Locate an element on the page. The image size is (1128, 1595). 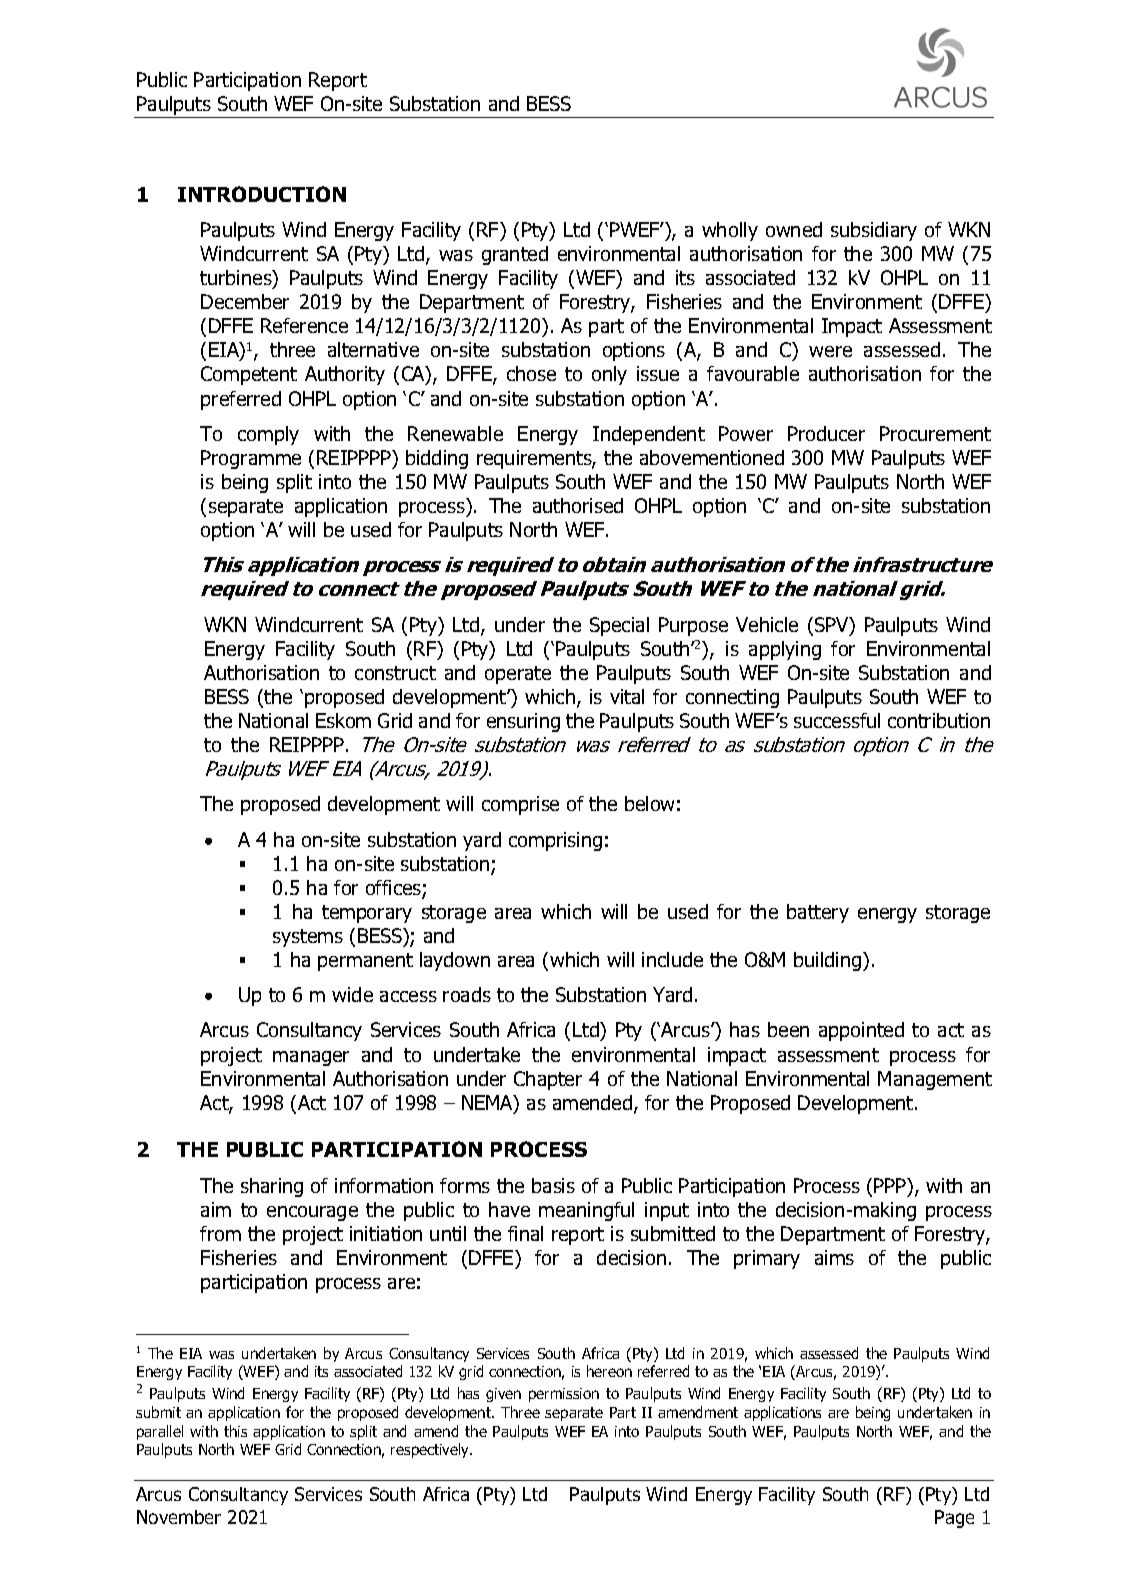
November is located at coordinates (179, 1517).
